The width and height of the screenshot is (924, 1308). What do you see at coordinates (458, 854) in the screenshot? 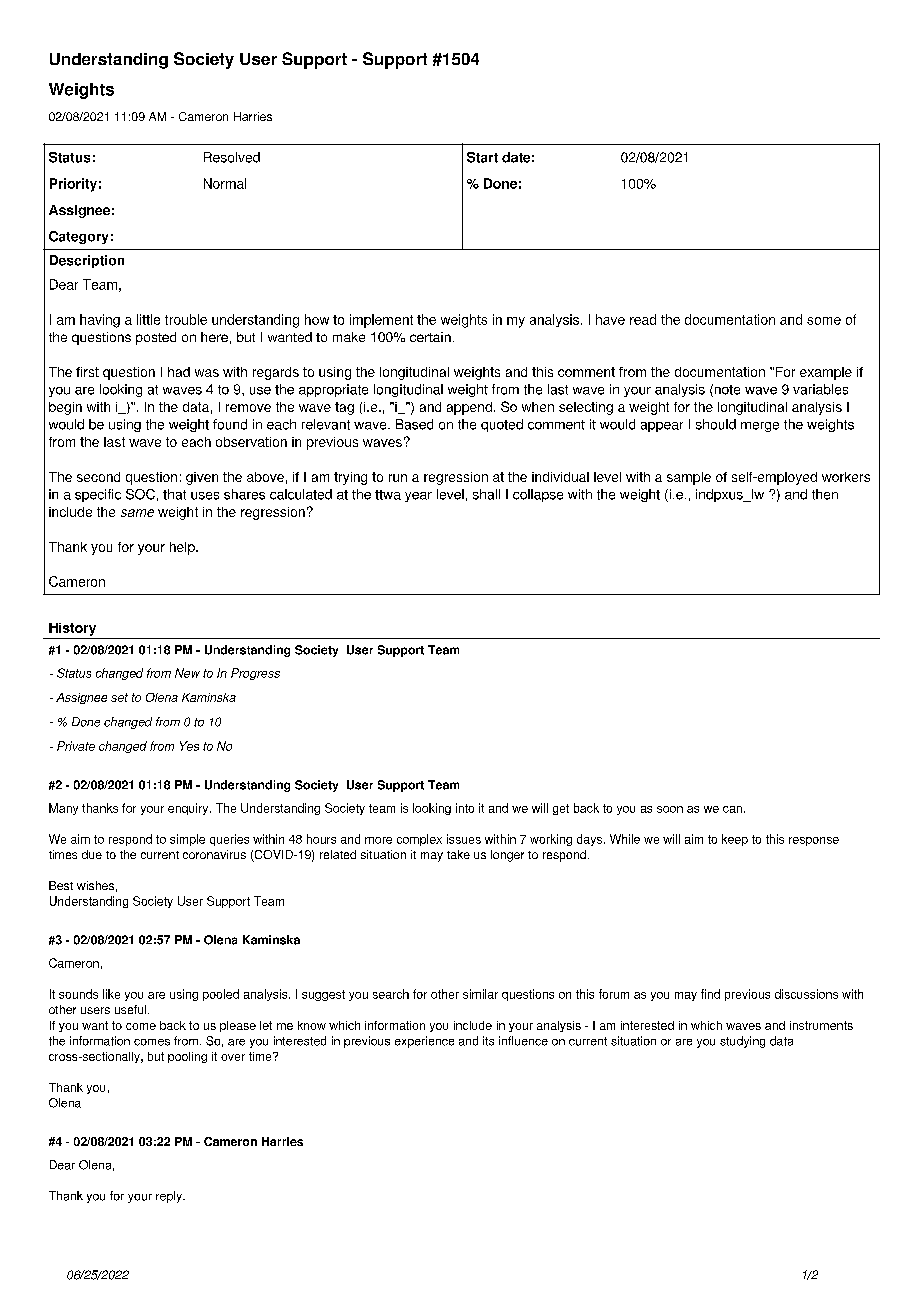
I see `take` at bounding box center [458, 854].
